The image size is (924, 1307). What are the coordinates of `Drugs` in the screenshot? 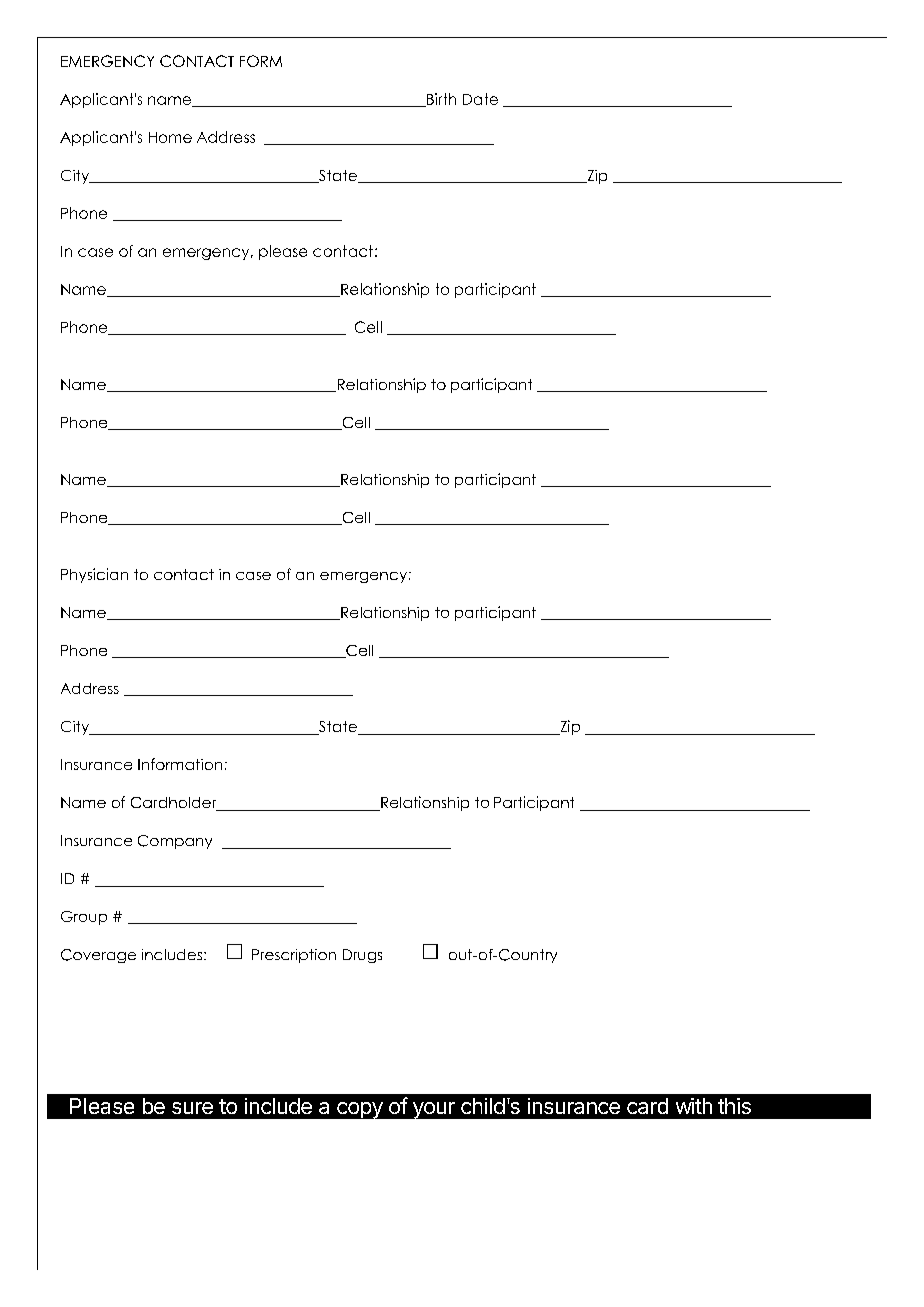 It's located at (362, 956).
